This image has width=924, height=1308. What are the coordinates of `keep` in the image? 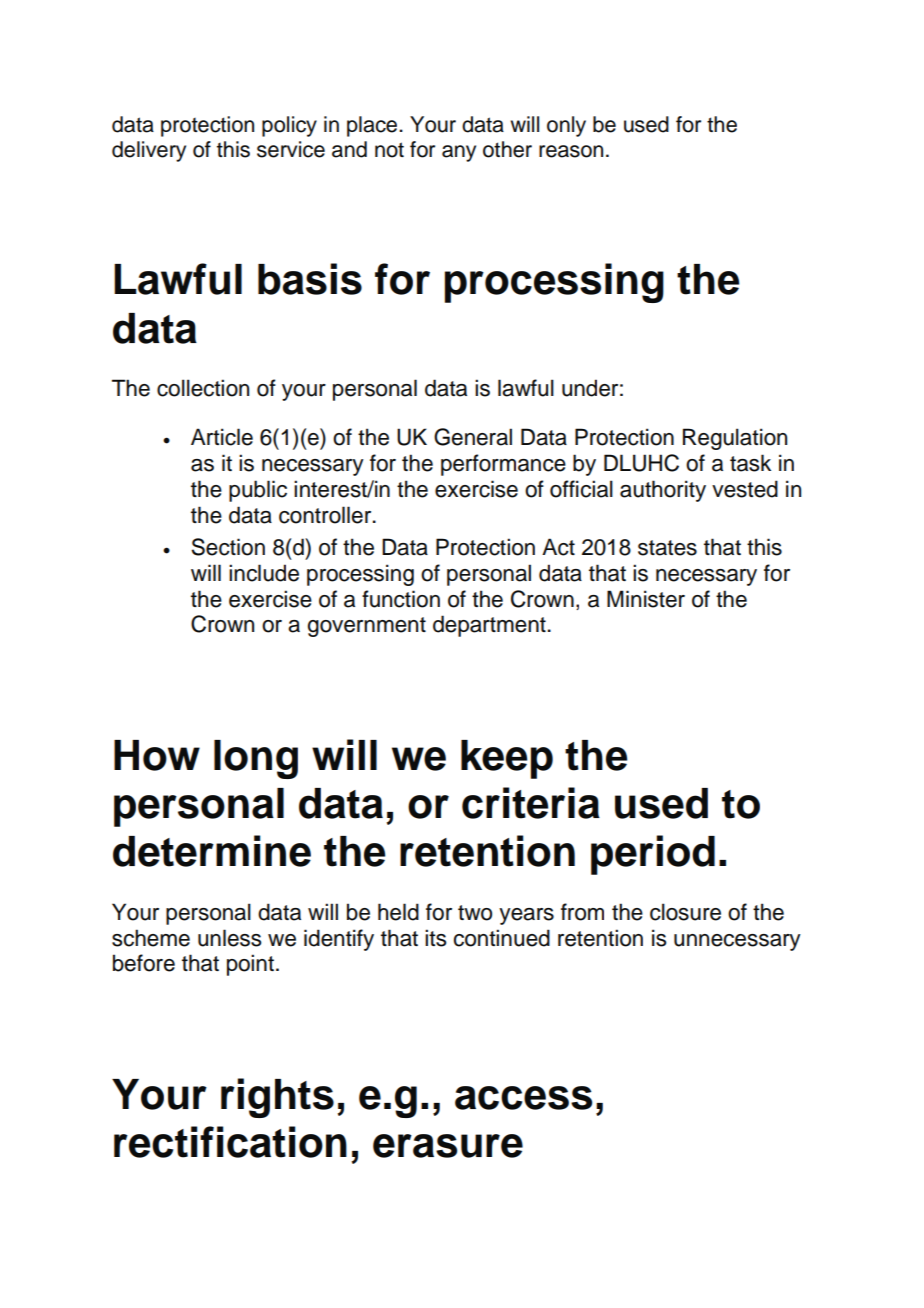 It's located at (507, 759).
